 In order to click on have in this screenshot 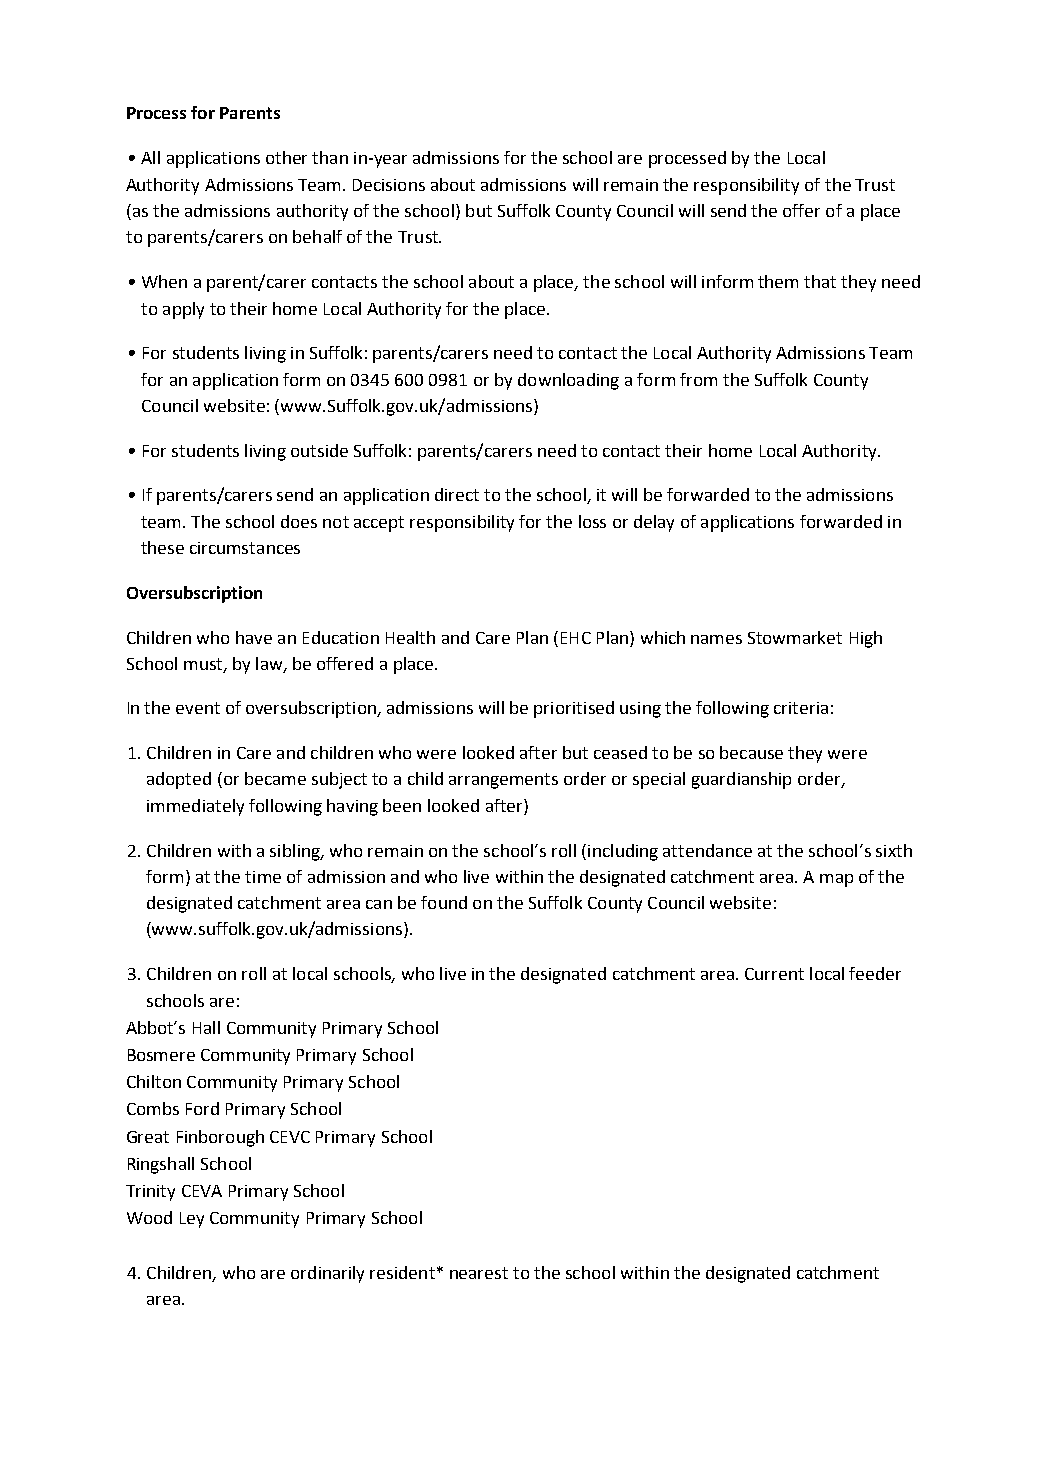, I will do `click(254, 637)`.
